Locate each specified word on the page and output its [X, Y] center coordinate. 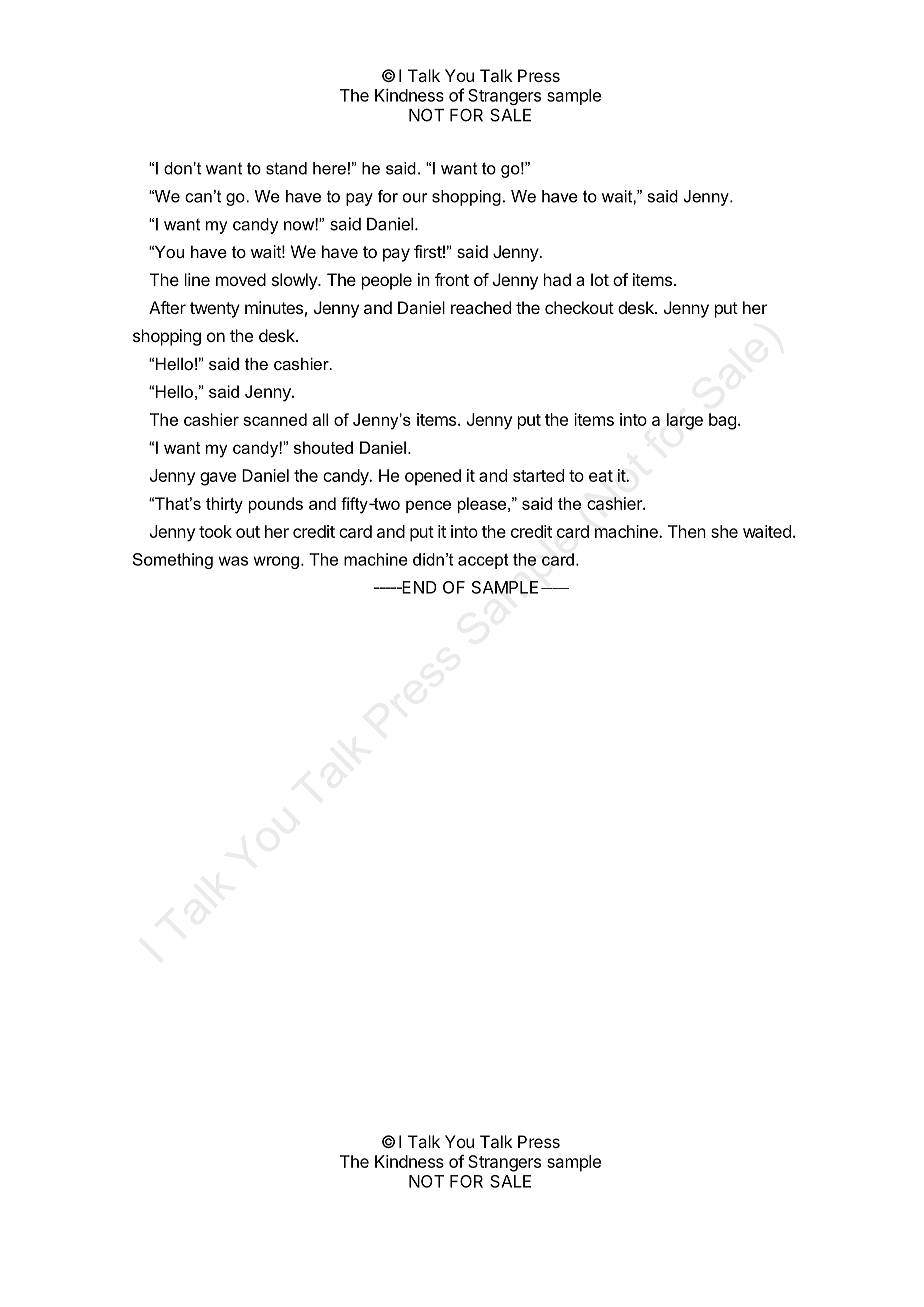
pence [428, 506]
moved [241, 279]
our [415, 198]
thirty [224, 505]
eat [601, 476]
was [233, 561]
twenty [215, 310]
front [452, 279]
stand [286, 168]
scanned [275, 419]
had [557, 279]
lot [600, 279]
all [320, 419]
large [685, 421]
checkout [579, 307]
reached [481, 307]
